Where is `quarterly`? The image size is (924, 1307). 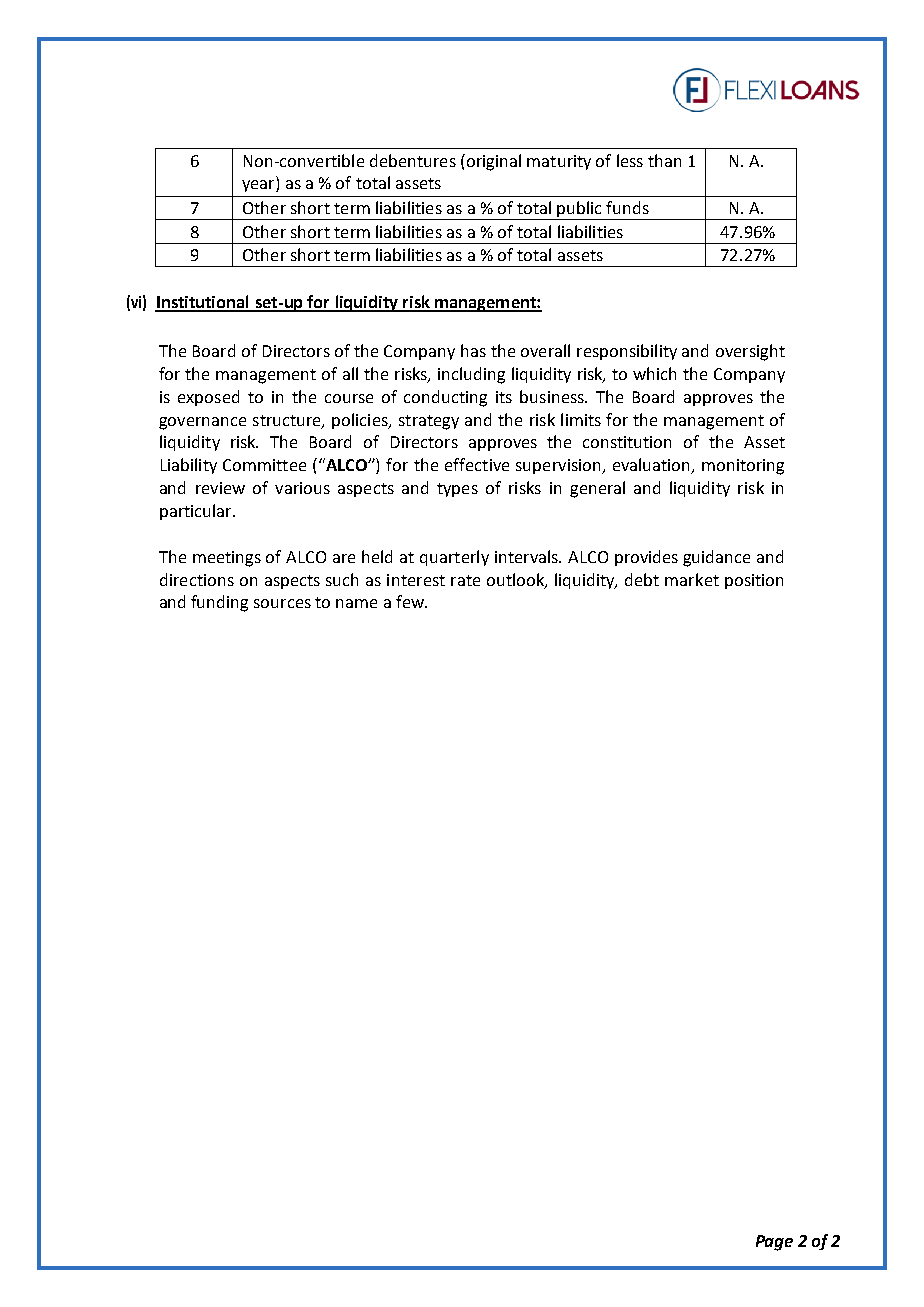
quarterly is located at coordinates (454, 558).
